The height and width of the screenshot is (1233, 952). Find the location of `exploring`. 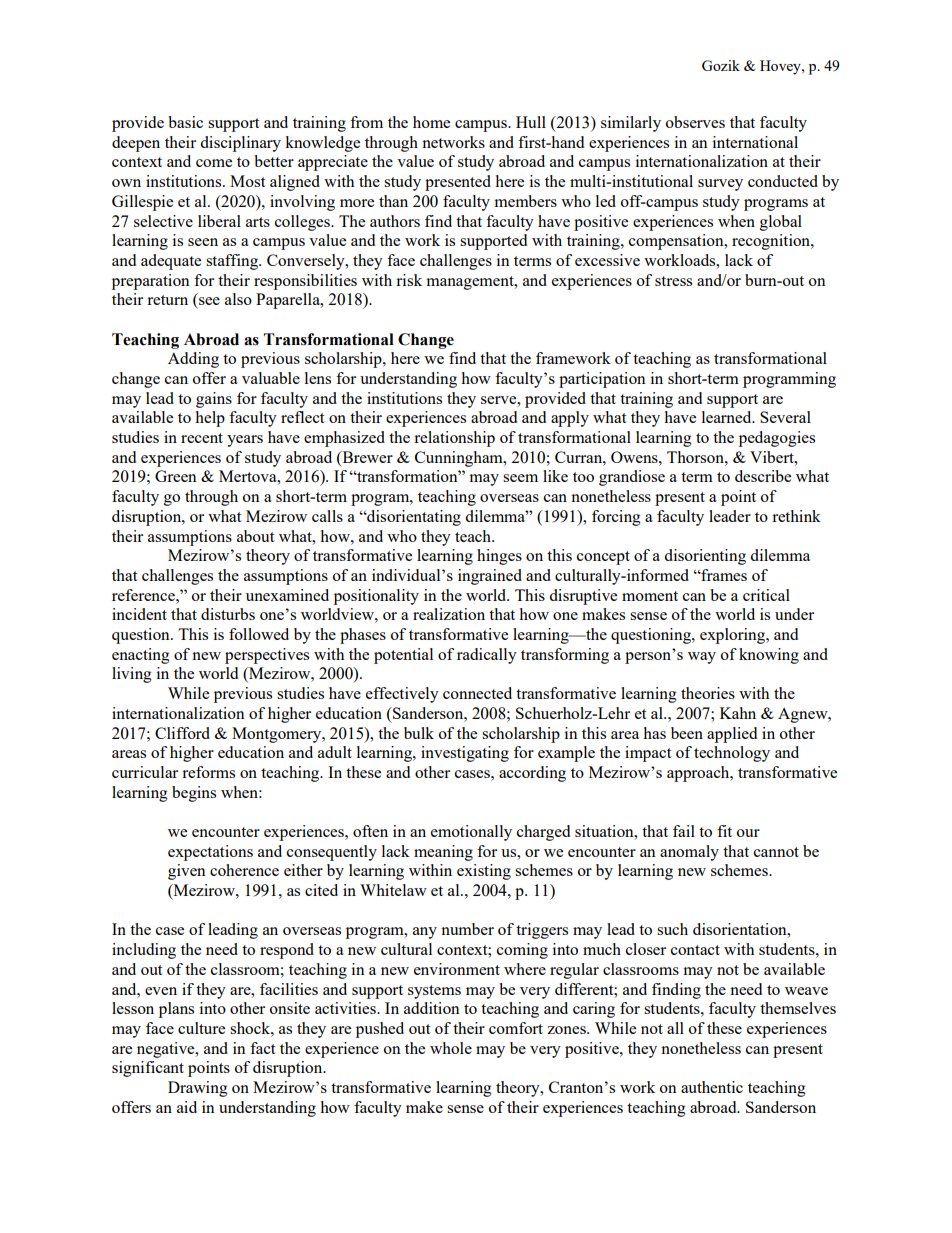

exploring is located at coordinates (733, 636).
